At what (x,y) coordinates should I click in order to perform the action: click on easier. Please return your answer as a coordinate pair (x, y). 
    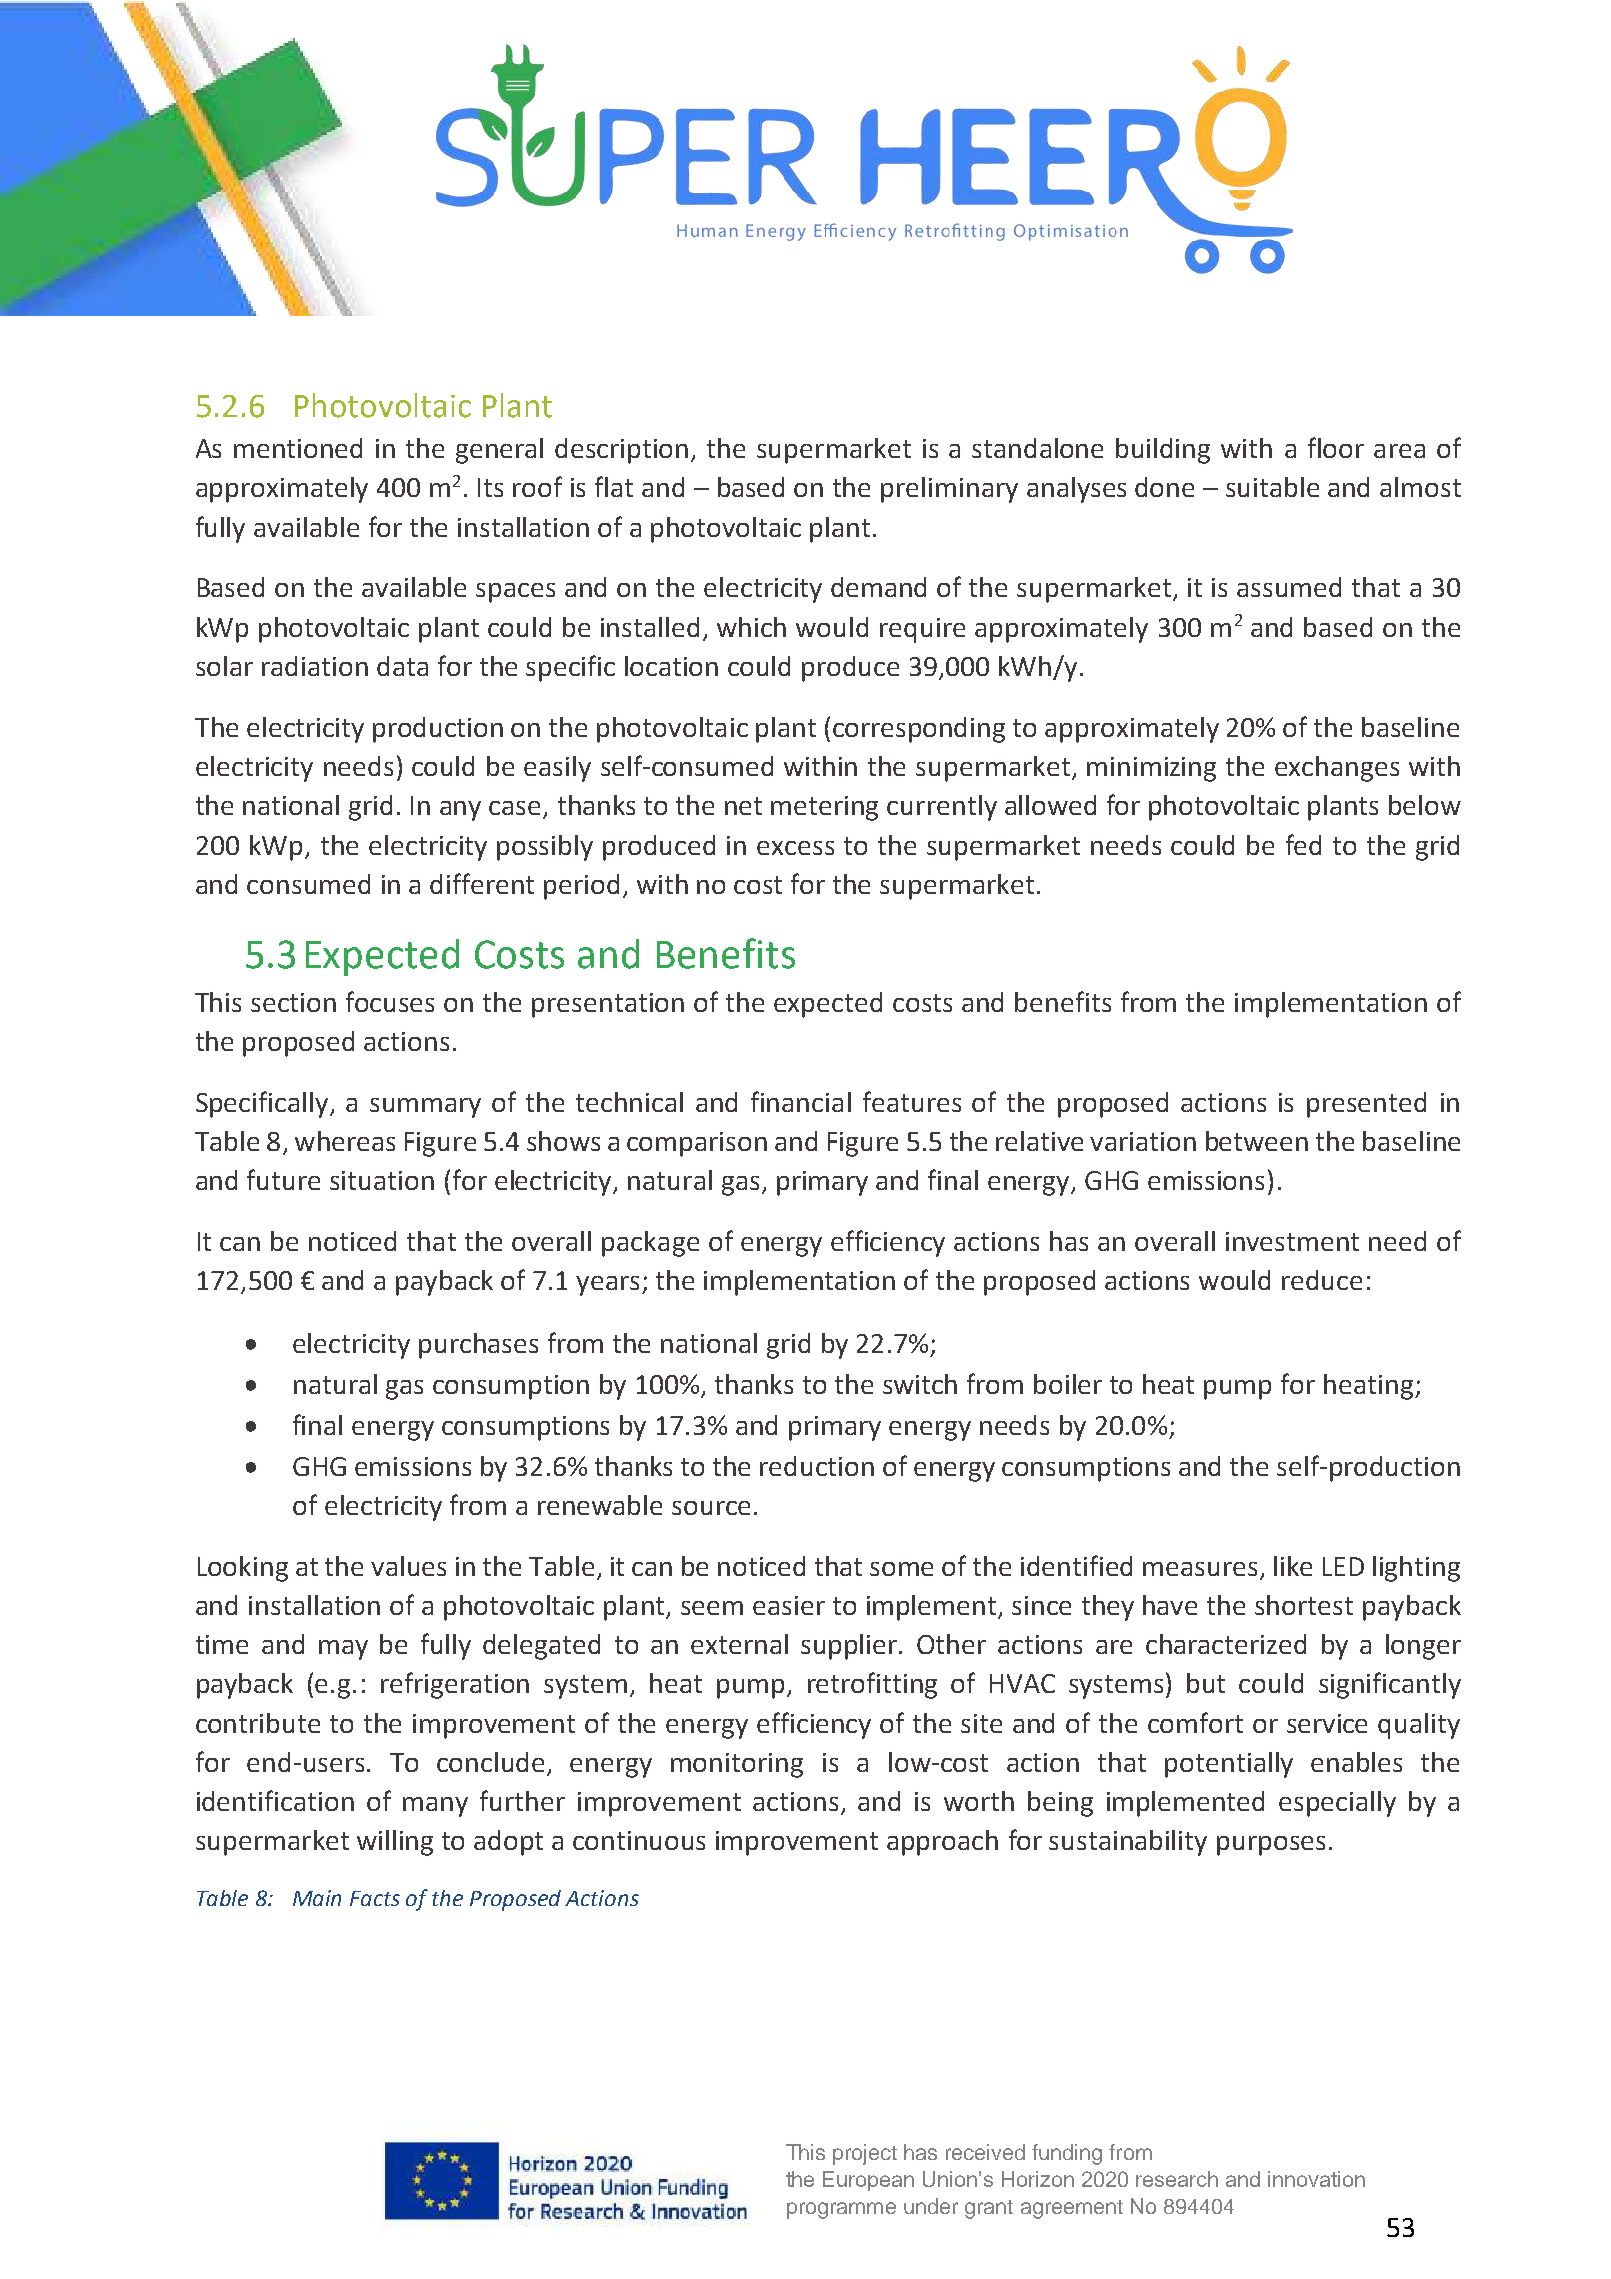
    Looking at the image, I should click on (789, 1605).
